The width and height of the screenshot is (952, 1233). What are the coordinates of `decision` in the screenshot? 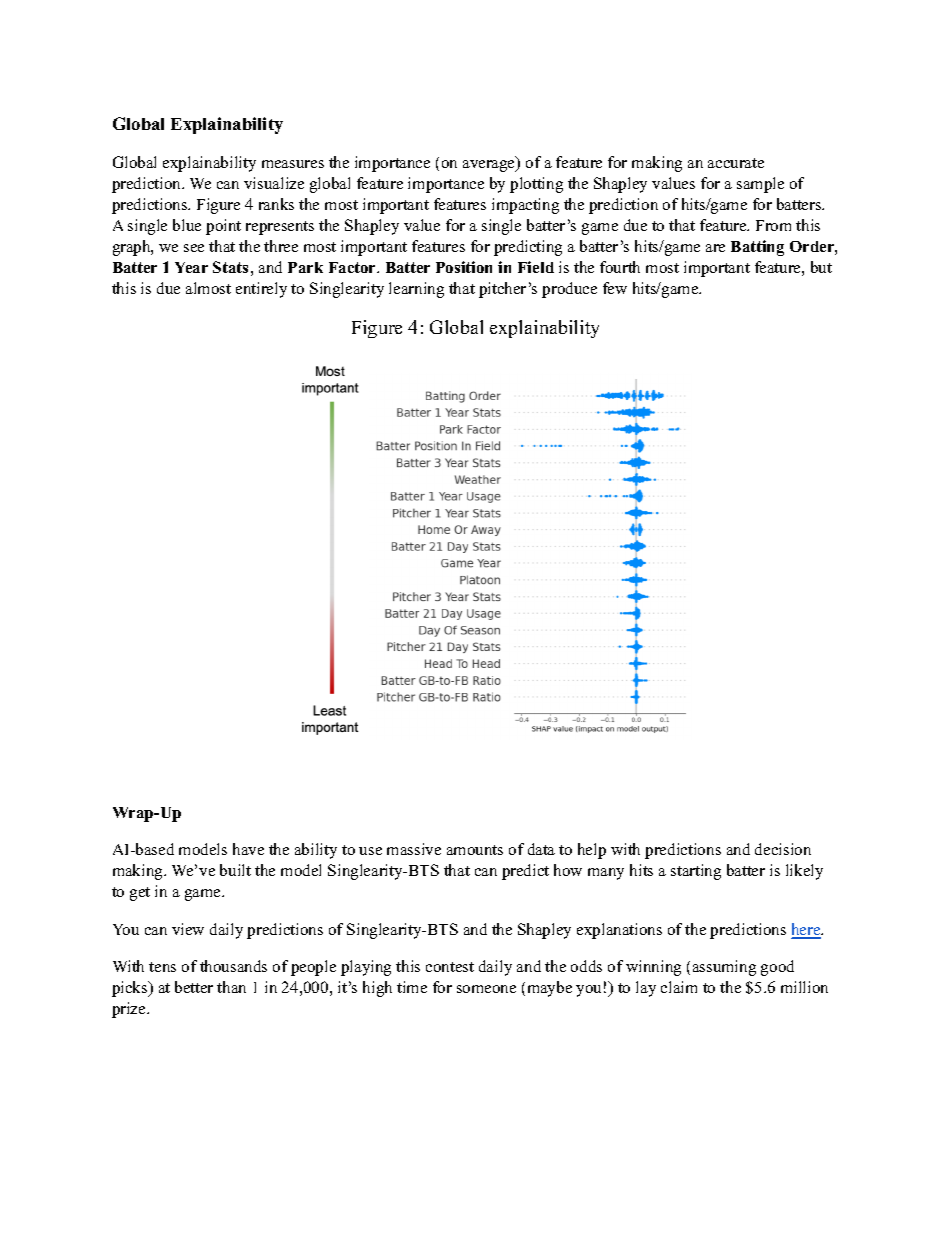 It's located at (783, 849).
